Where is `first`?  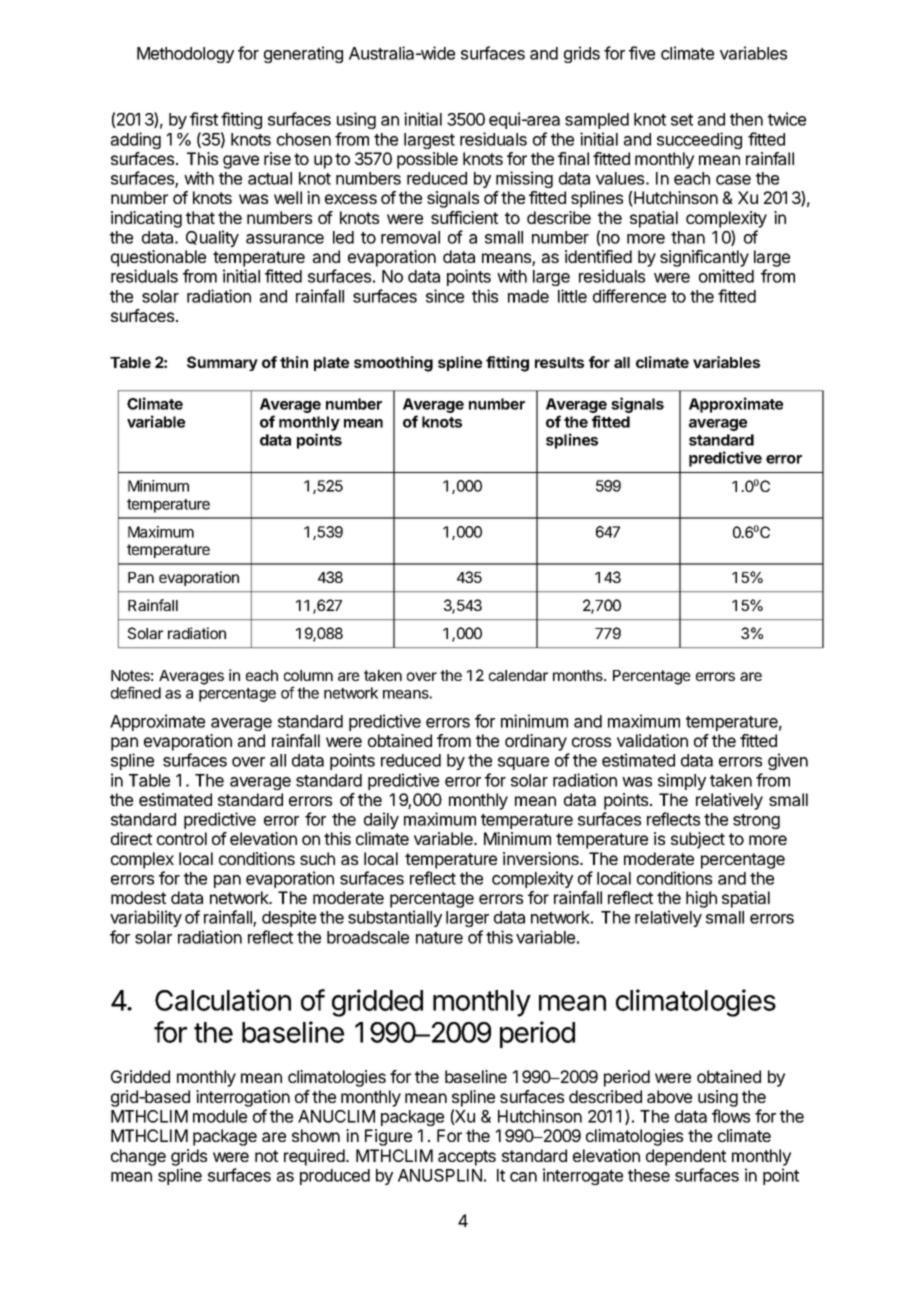
first is located at coordinates (204, 119).
